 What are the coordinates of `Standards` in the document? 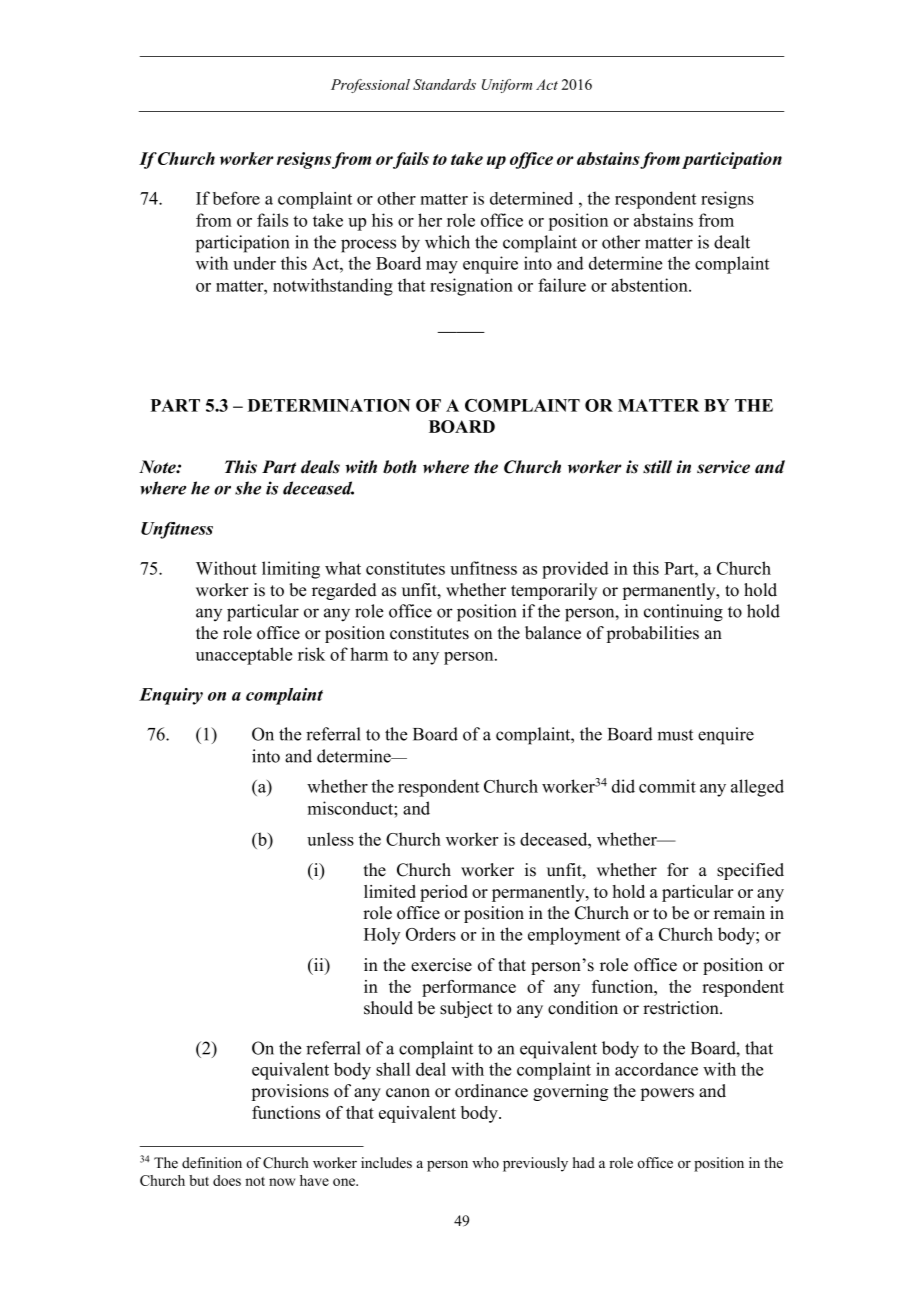 It's located at (444, 84).
